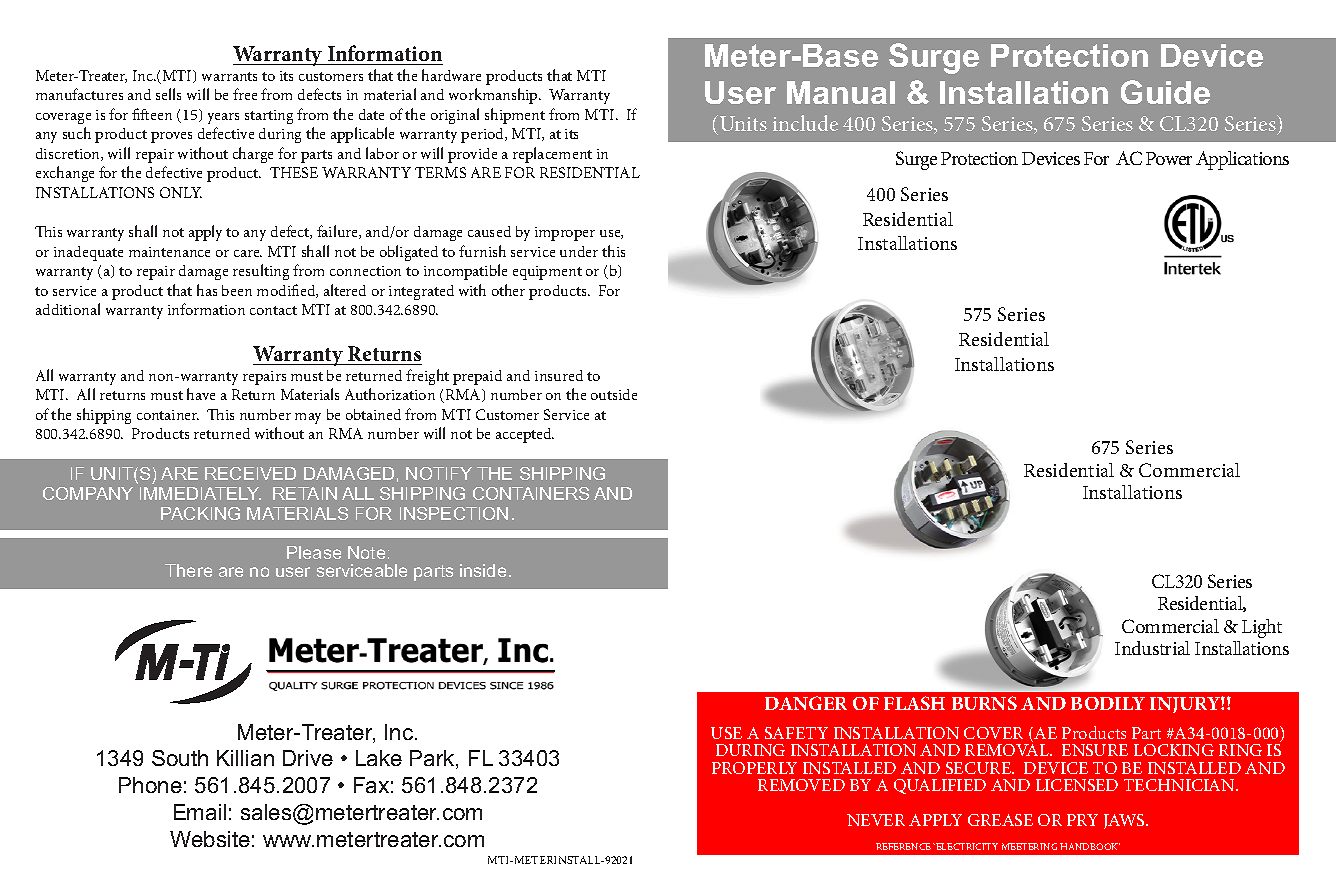  Describe the element at coordinates (559, 375) in the page. I see `insured` at that location.
